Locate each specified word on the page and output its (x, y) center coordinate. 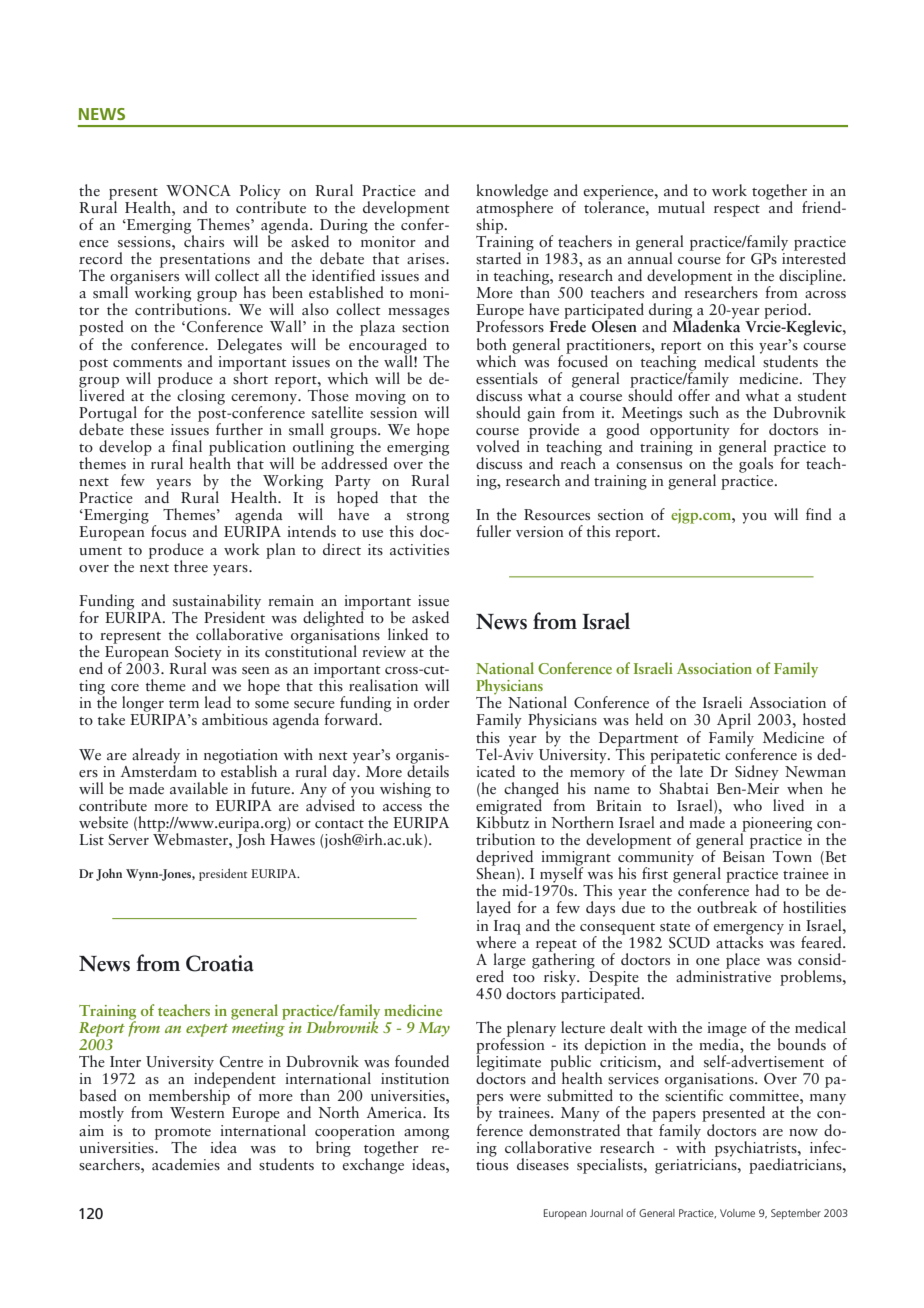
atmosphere (514, 208)
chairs (204, 240)
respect (737, 211)
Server (128, 840)
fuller (493, 531)
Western (197, 1112)
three (191, 566)
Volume (737, 1213)
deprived (504, 859)
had (767, 890)
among (426, 1134)
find (819, 514)
